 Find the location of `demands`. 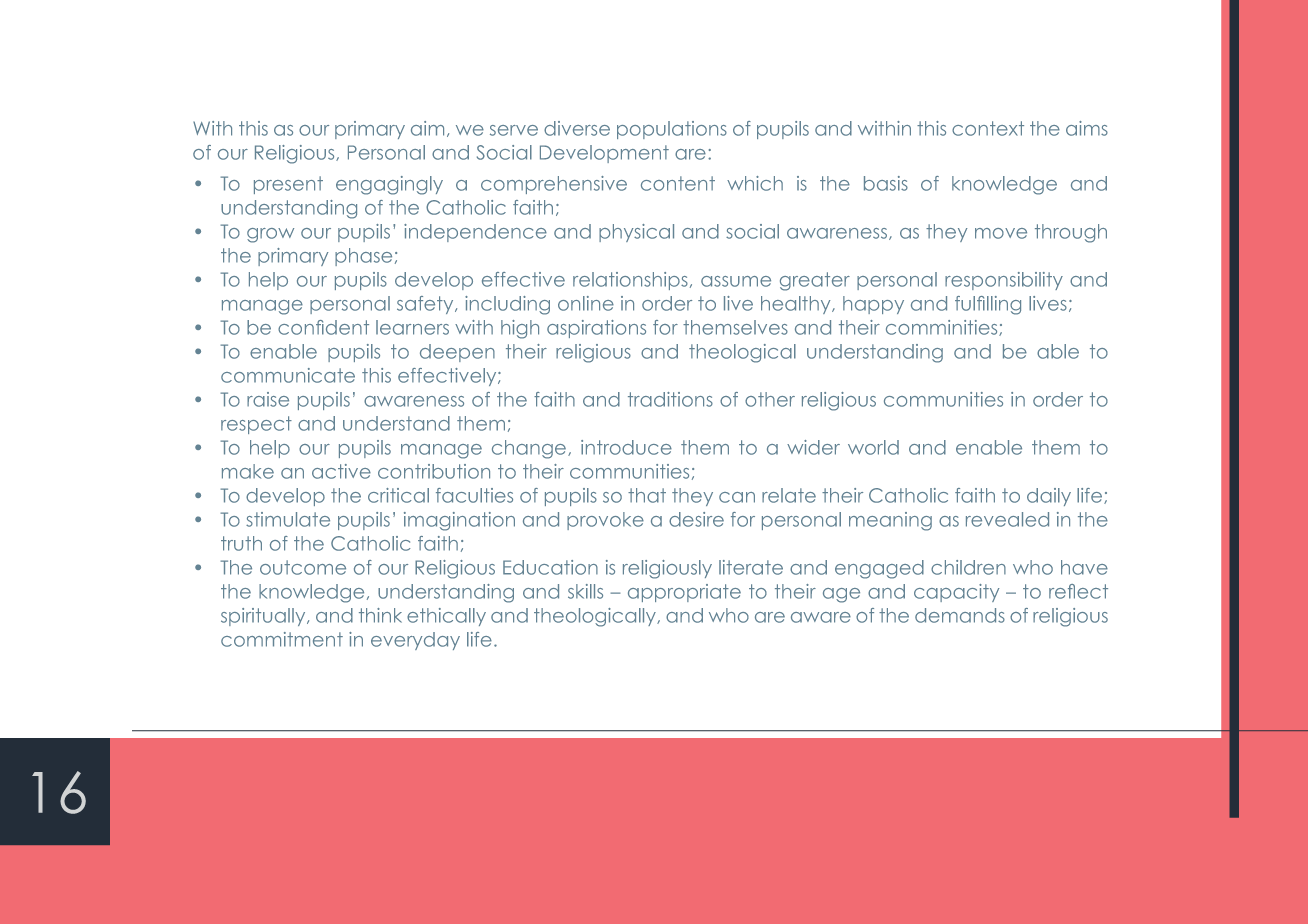

demands is located at coordinates (960, 615).
